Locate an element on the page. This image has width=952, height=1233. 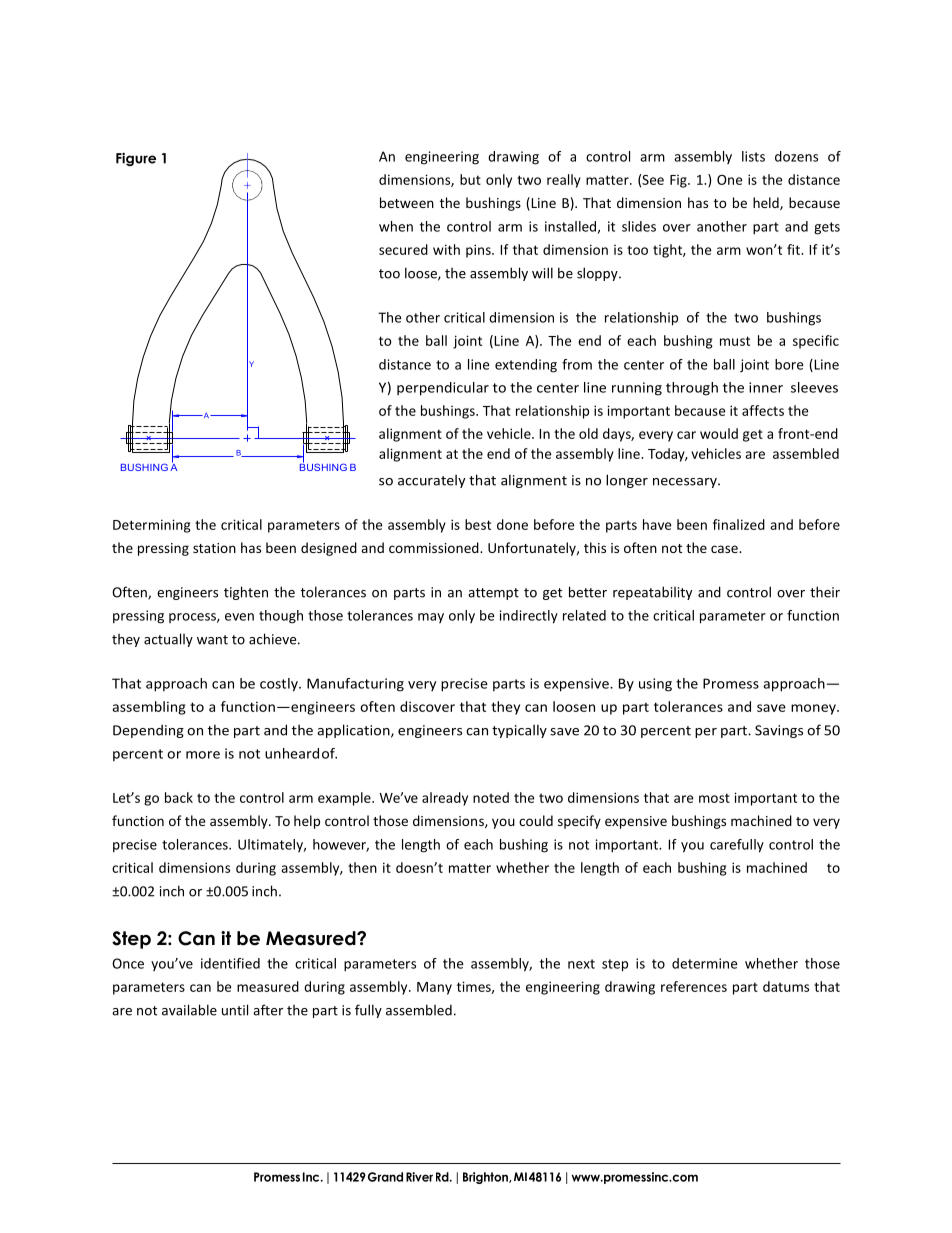
Savings is located at coordinates (779, 731).
